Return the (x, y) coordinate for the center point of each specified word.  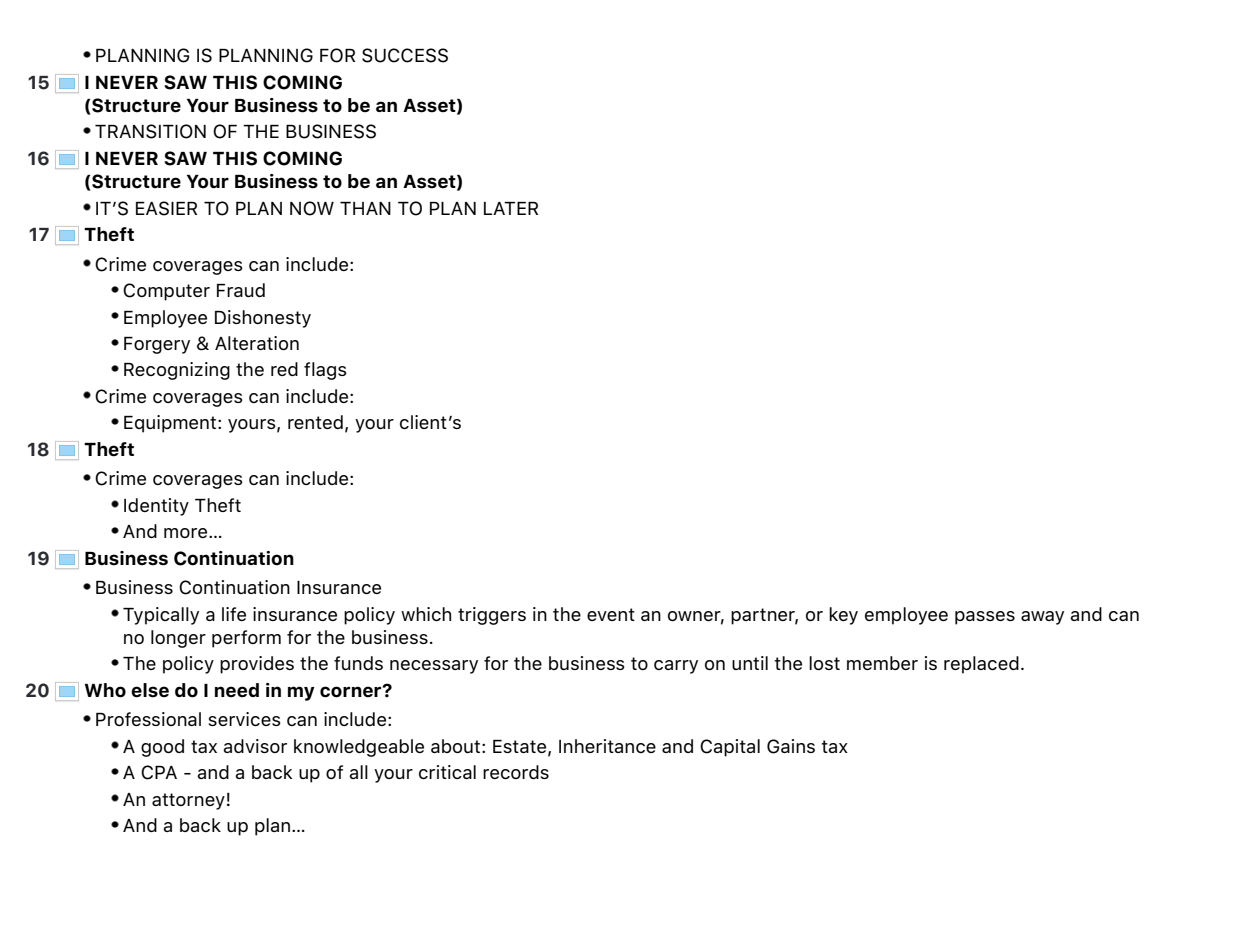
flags (325, 371)
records (516, 772)
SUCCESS (405, 55)
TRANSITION (150, 131)
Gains (791, 746)
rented (315, 422)
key (843, 616)
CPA (159, 772)
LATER (511, 208)
